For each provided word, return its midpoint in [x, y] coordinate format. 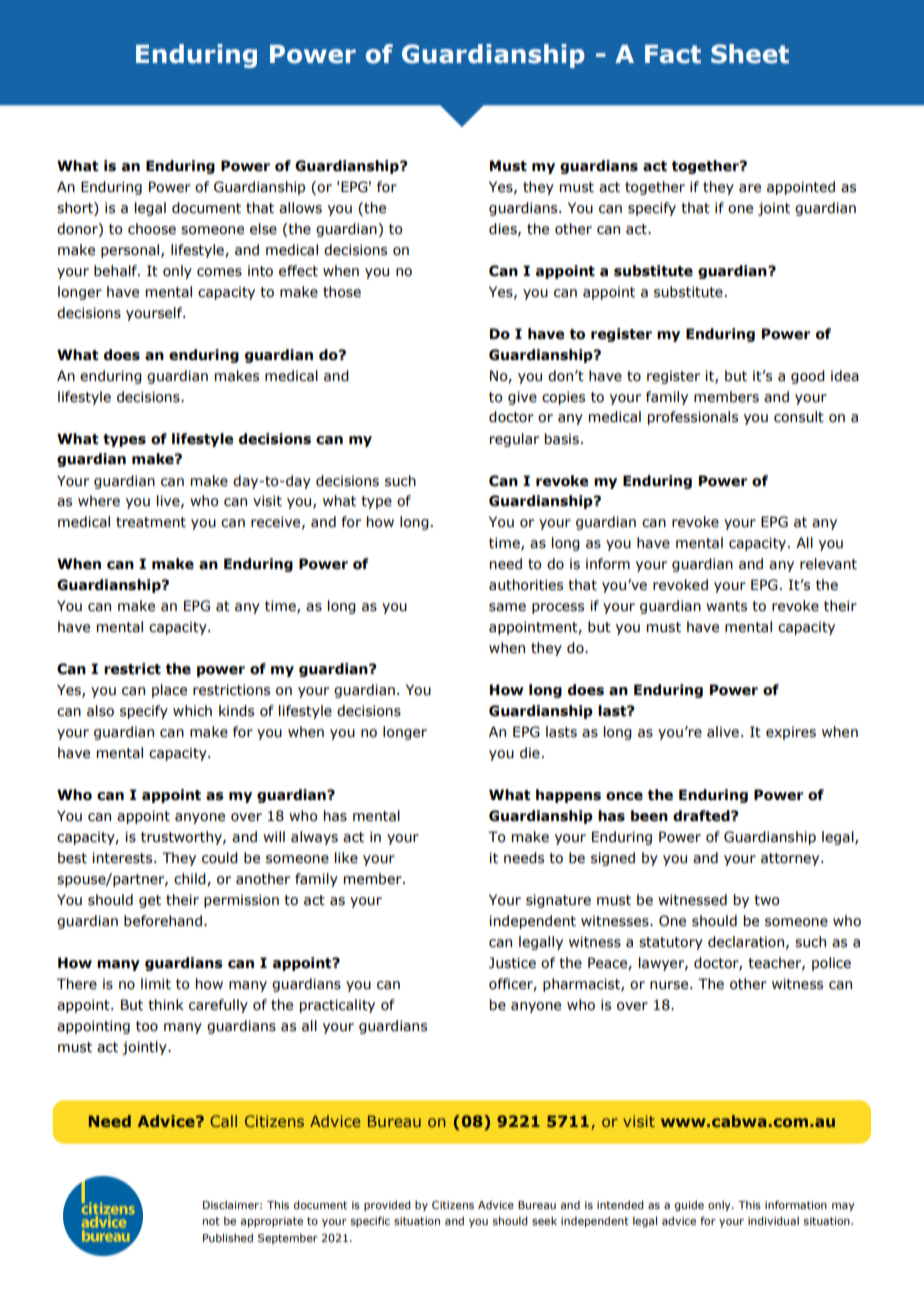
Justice [512, 963]
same [507, 607]
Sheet [750, 54]
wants [726, 606]
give [522, 398]
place [169, 691]
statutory [671, 943]
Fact [673, 54]
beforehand [163, 921]
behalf [116, 271]
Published [228, 1237]
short [76, 208]
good [808, 377]
